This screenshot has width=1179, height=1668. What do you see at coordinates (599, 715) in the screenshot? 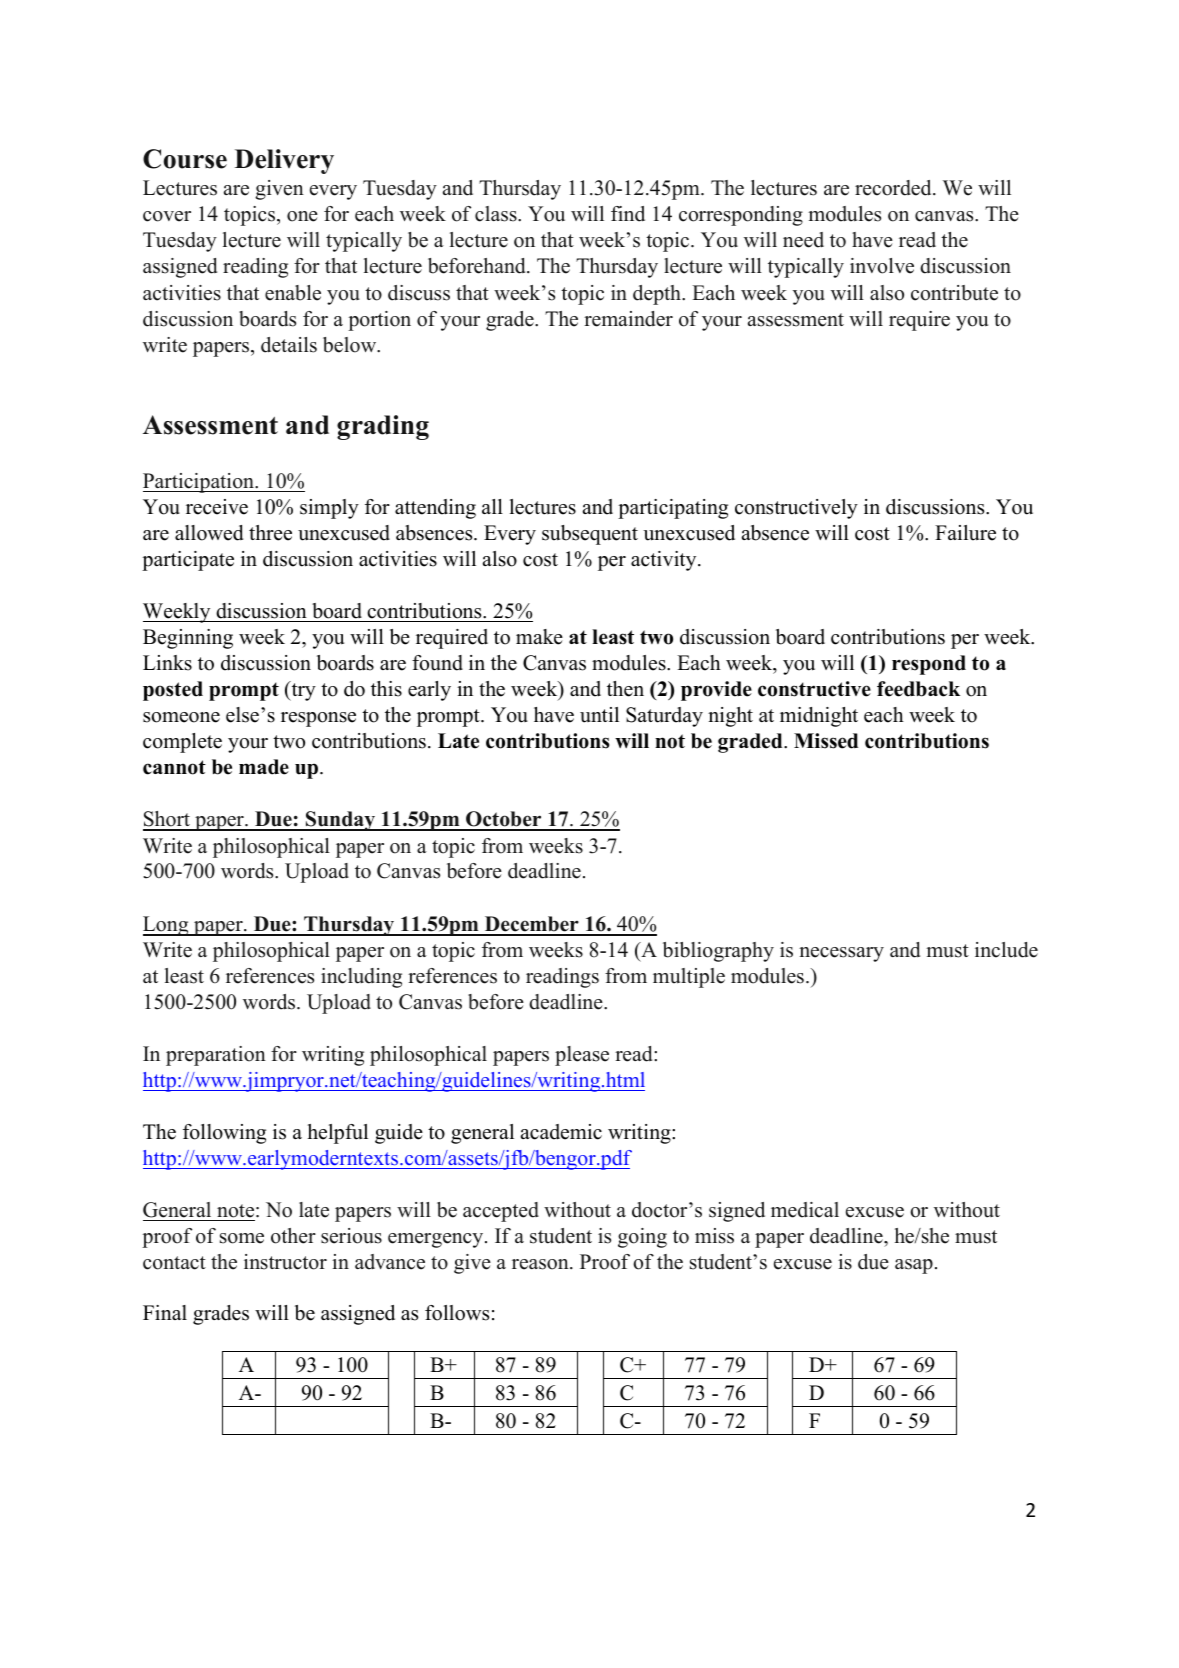
I see `until` at bounding box center [599, 715].
